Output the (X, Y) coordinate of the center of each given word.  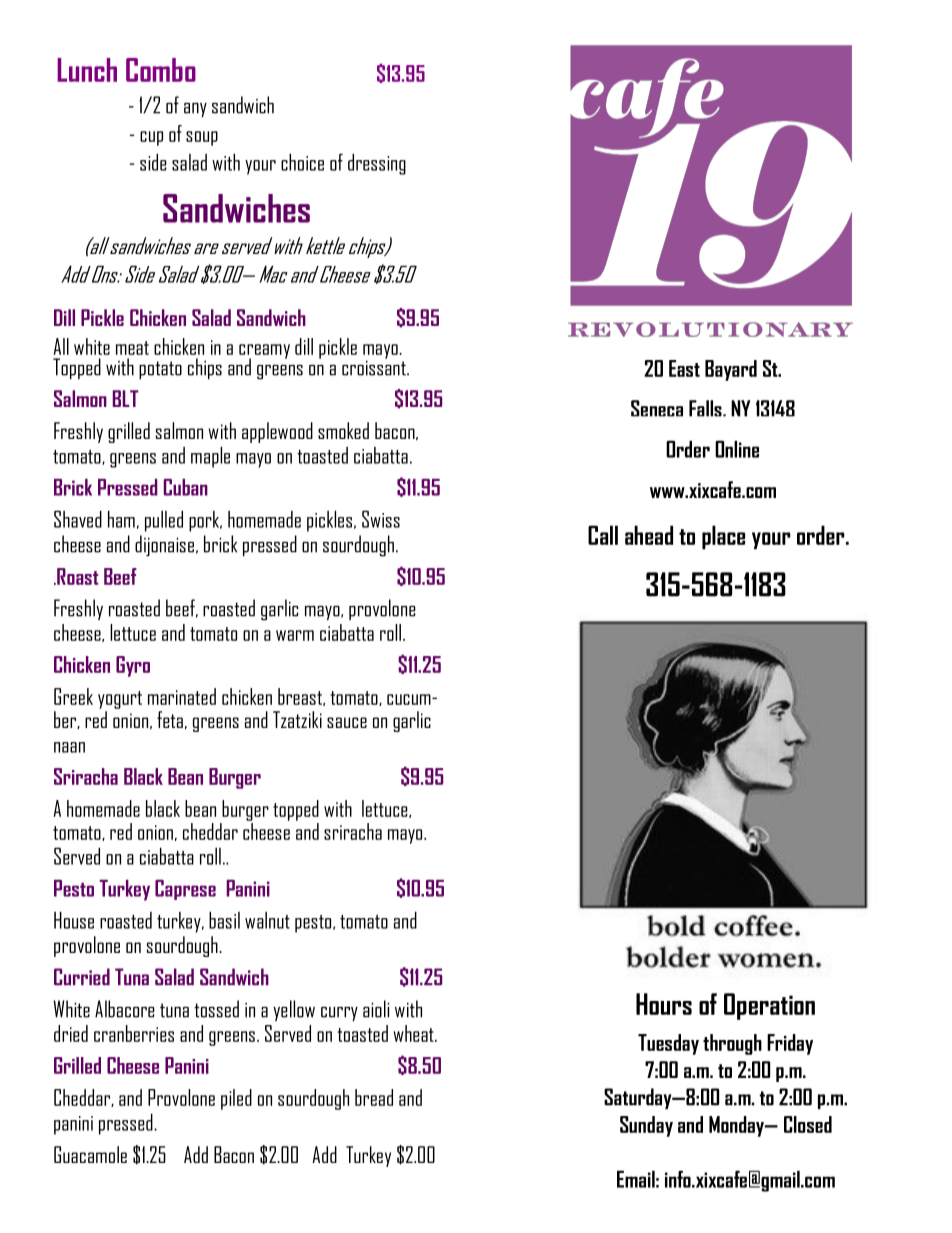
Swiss (381, 519)
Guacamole (90, 1154)
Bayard (731, 370)
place (723, 537)
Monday (737, 1126)
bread (374, 1097)
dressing (377, 164)
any (195, 110)
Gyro (133, 666)
